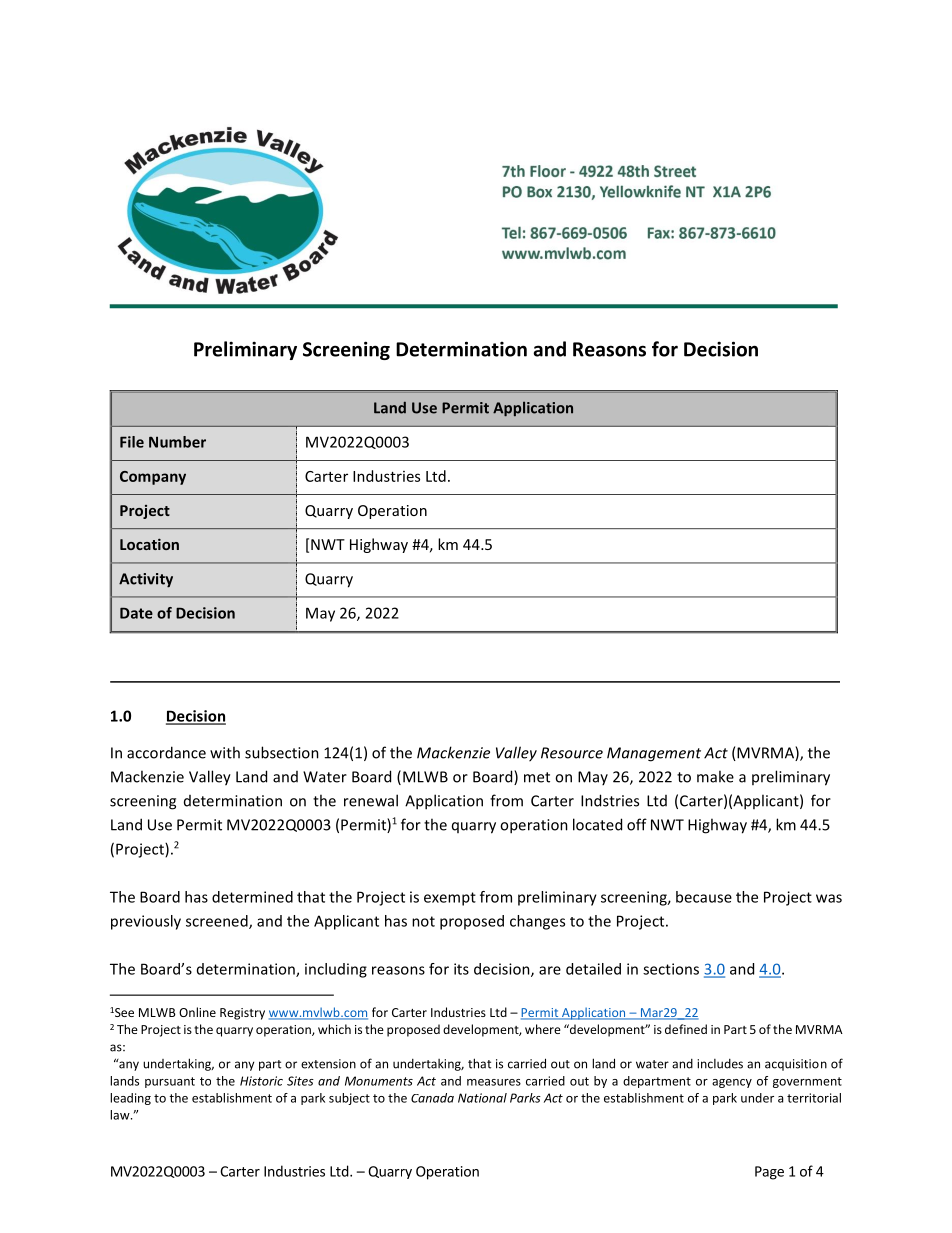  What do you see at coordinates (654, 754) in the screenshot?
I see `Management` at bounding box center [654, 754].
